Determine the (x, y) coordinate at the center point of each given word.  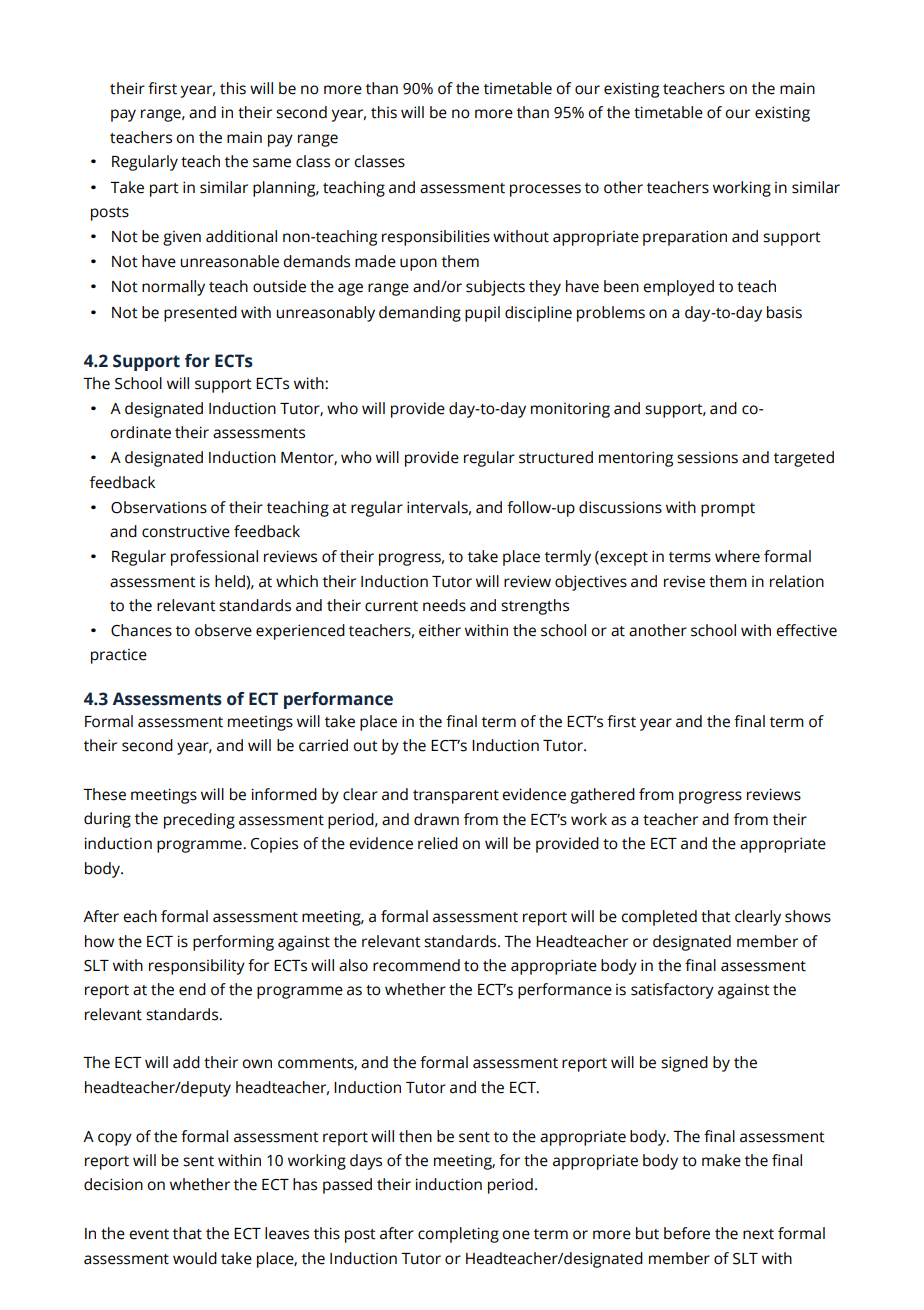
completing (458, 1235)
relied (438, 843)
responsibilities (436, 238)
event (149, 1234)
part (164, 190)
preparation (685, 238)
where (737, 556)
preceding (199, 821)
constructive (186, 531)
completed (659, 918)
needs (444, 605)
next (758, 1234)
